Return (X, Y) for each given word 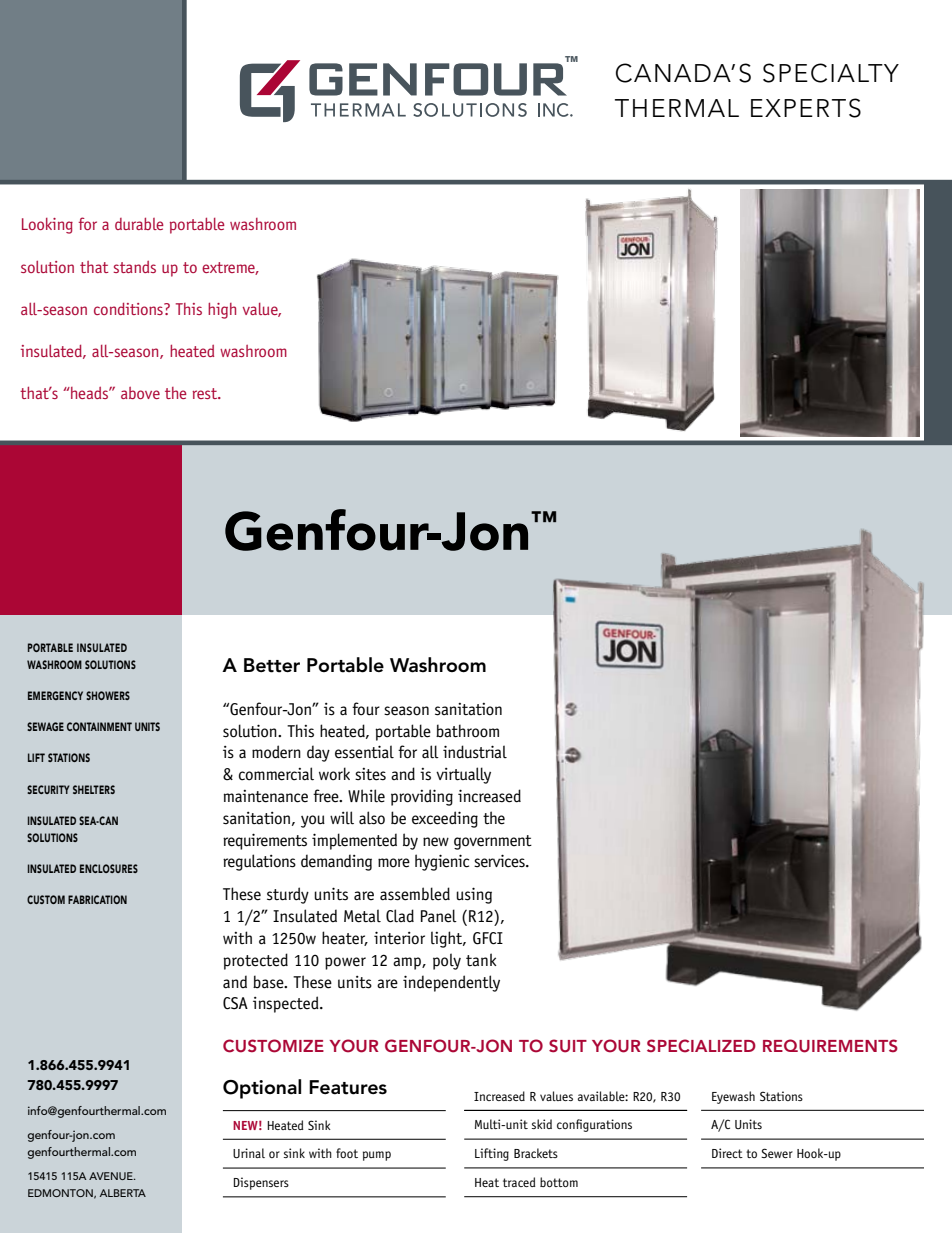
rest (205, 393)
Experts (806, 108)
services (500, 861)
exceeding (445, 819)
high (222, 311)
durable (139, 224)
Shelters (94, 789)
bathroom (467, 731)
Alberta (123, 1193)
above (140, 393)
